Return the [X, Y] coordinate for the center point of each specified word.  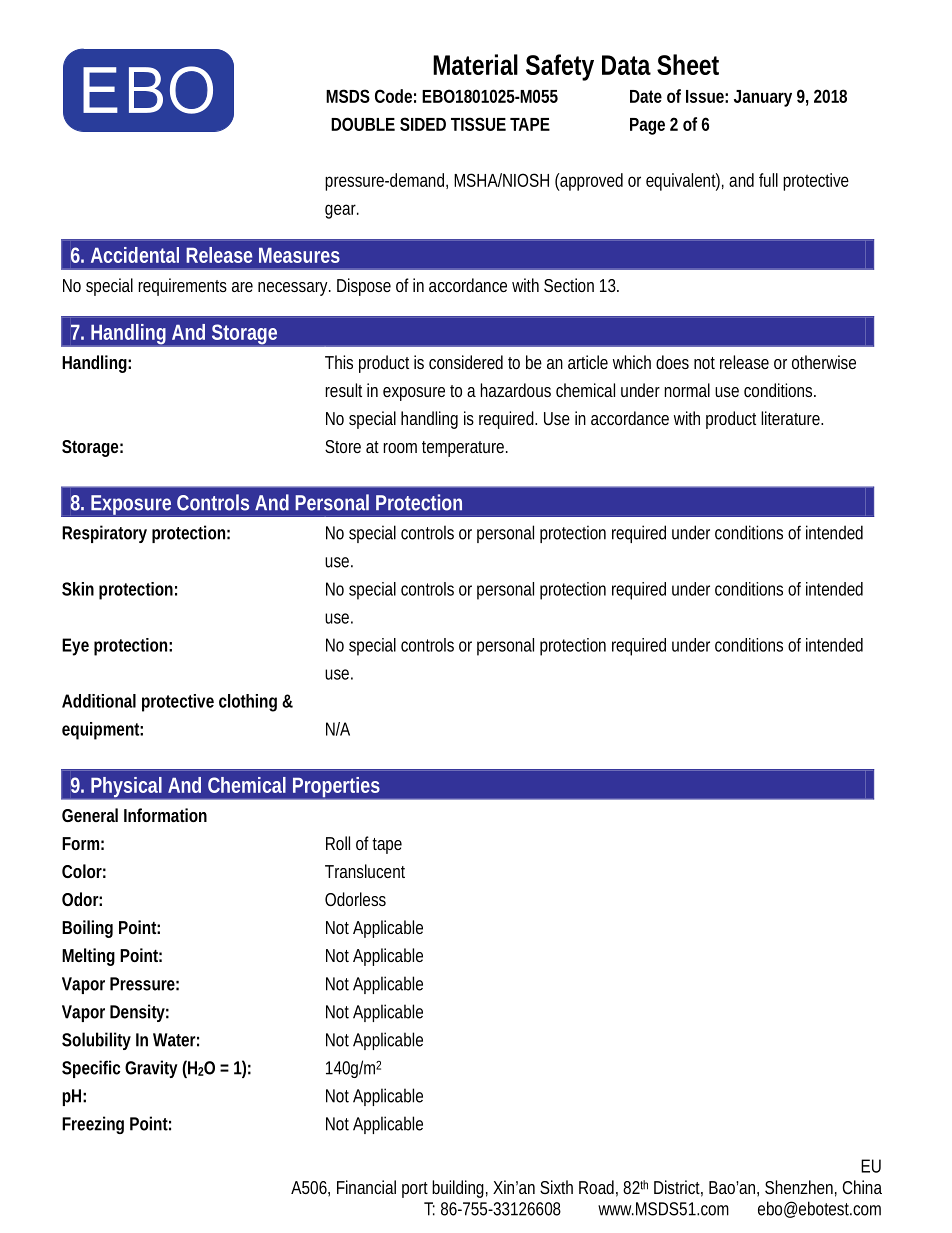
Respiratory [104, 534]
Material [475, 64]
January [763, 98]
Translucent [365, 871]
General [90, 815]
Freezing [93, 1125]
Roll [338, 843]
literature [792, 418]
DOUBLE [363, 124]
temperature [465, 449]
